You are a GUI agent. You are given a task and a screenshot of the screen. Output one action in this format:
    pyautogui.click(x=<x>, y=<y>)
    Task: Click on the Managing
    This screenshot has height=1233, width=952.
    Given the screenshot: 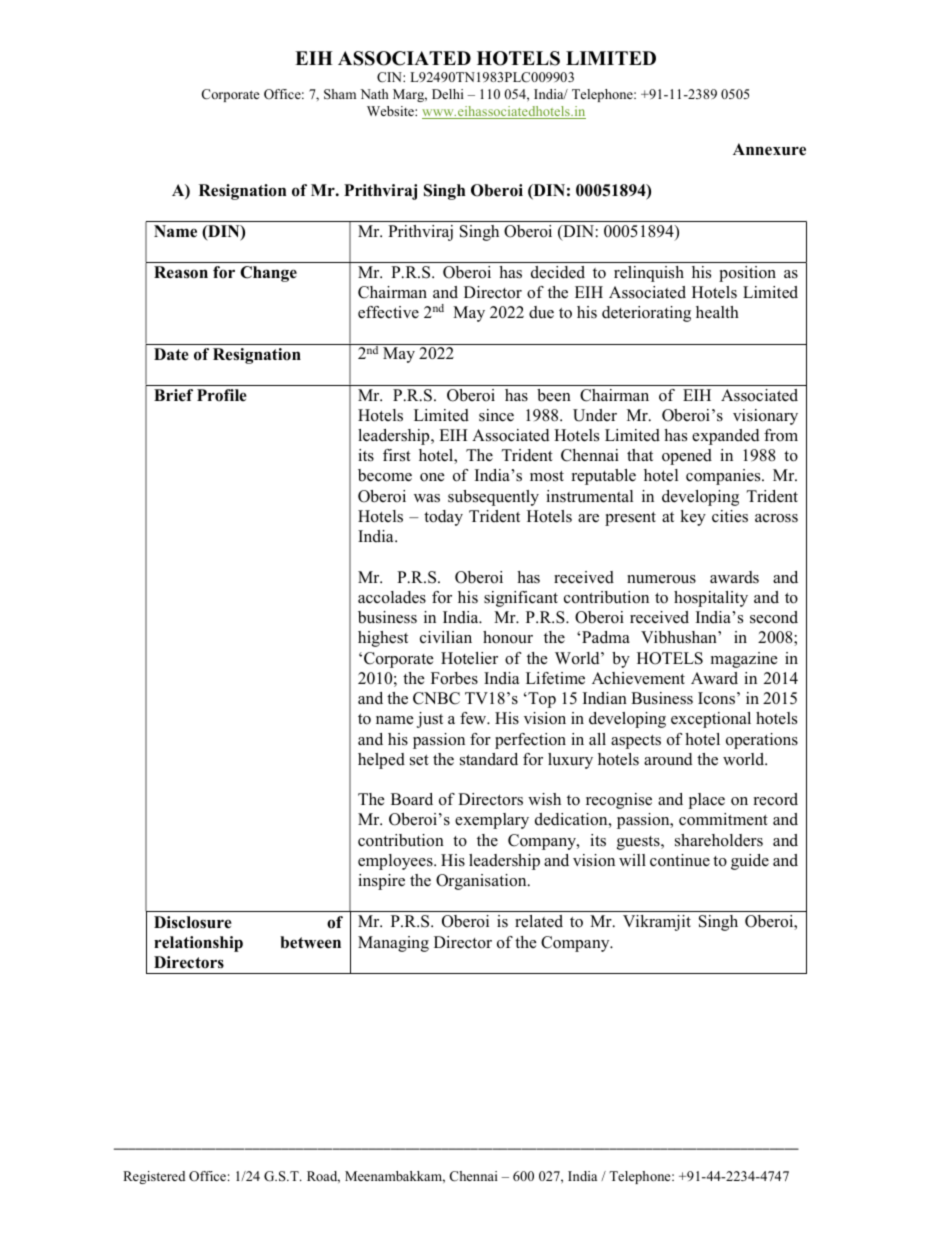 What is the action you would take?
    pyautogui.click(x=393, y=944)
